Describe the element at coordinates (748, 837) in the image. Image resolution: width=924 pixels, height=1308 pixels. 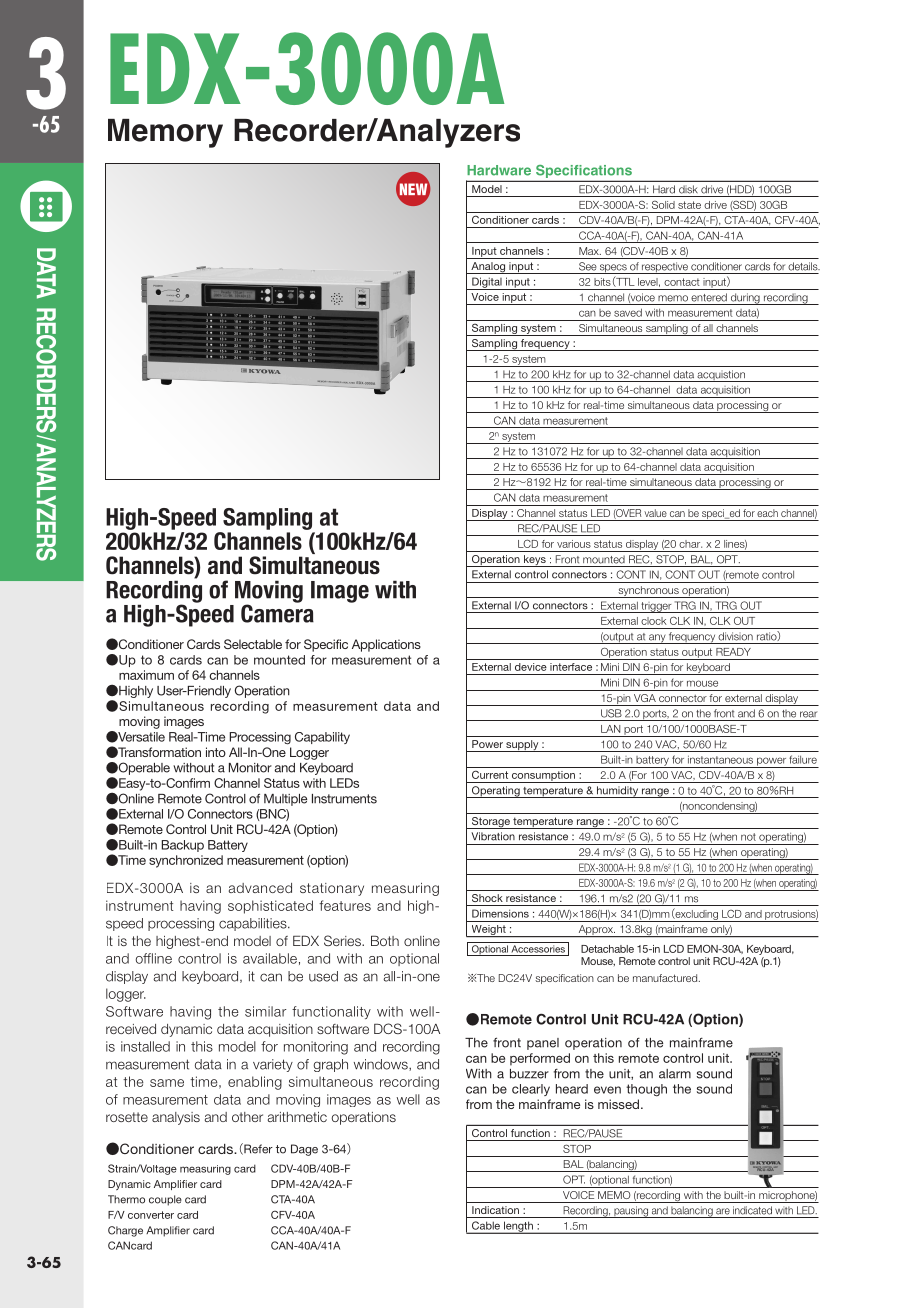
I see `not` at that location.
